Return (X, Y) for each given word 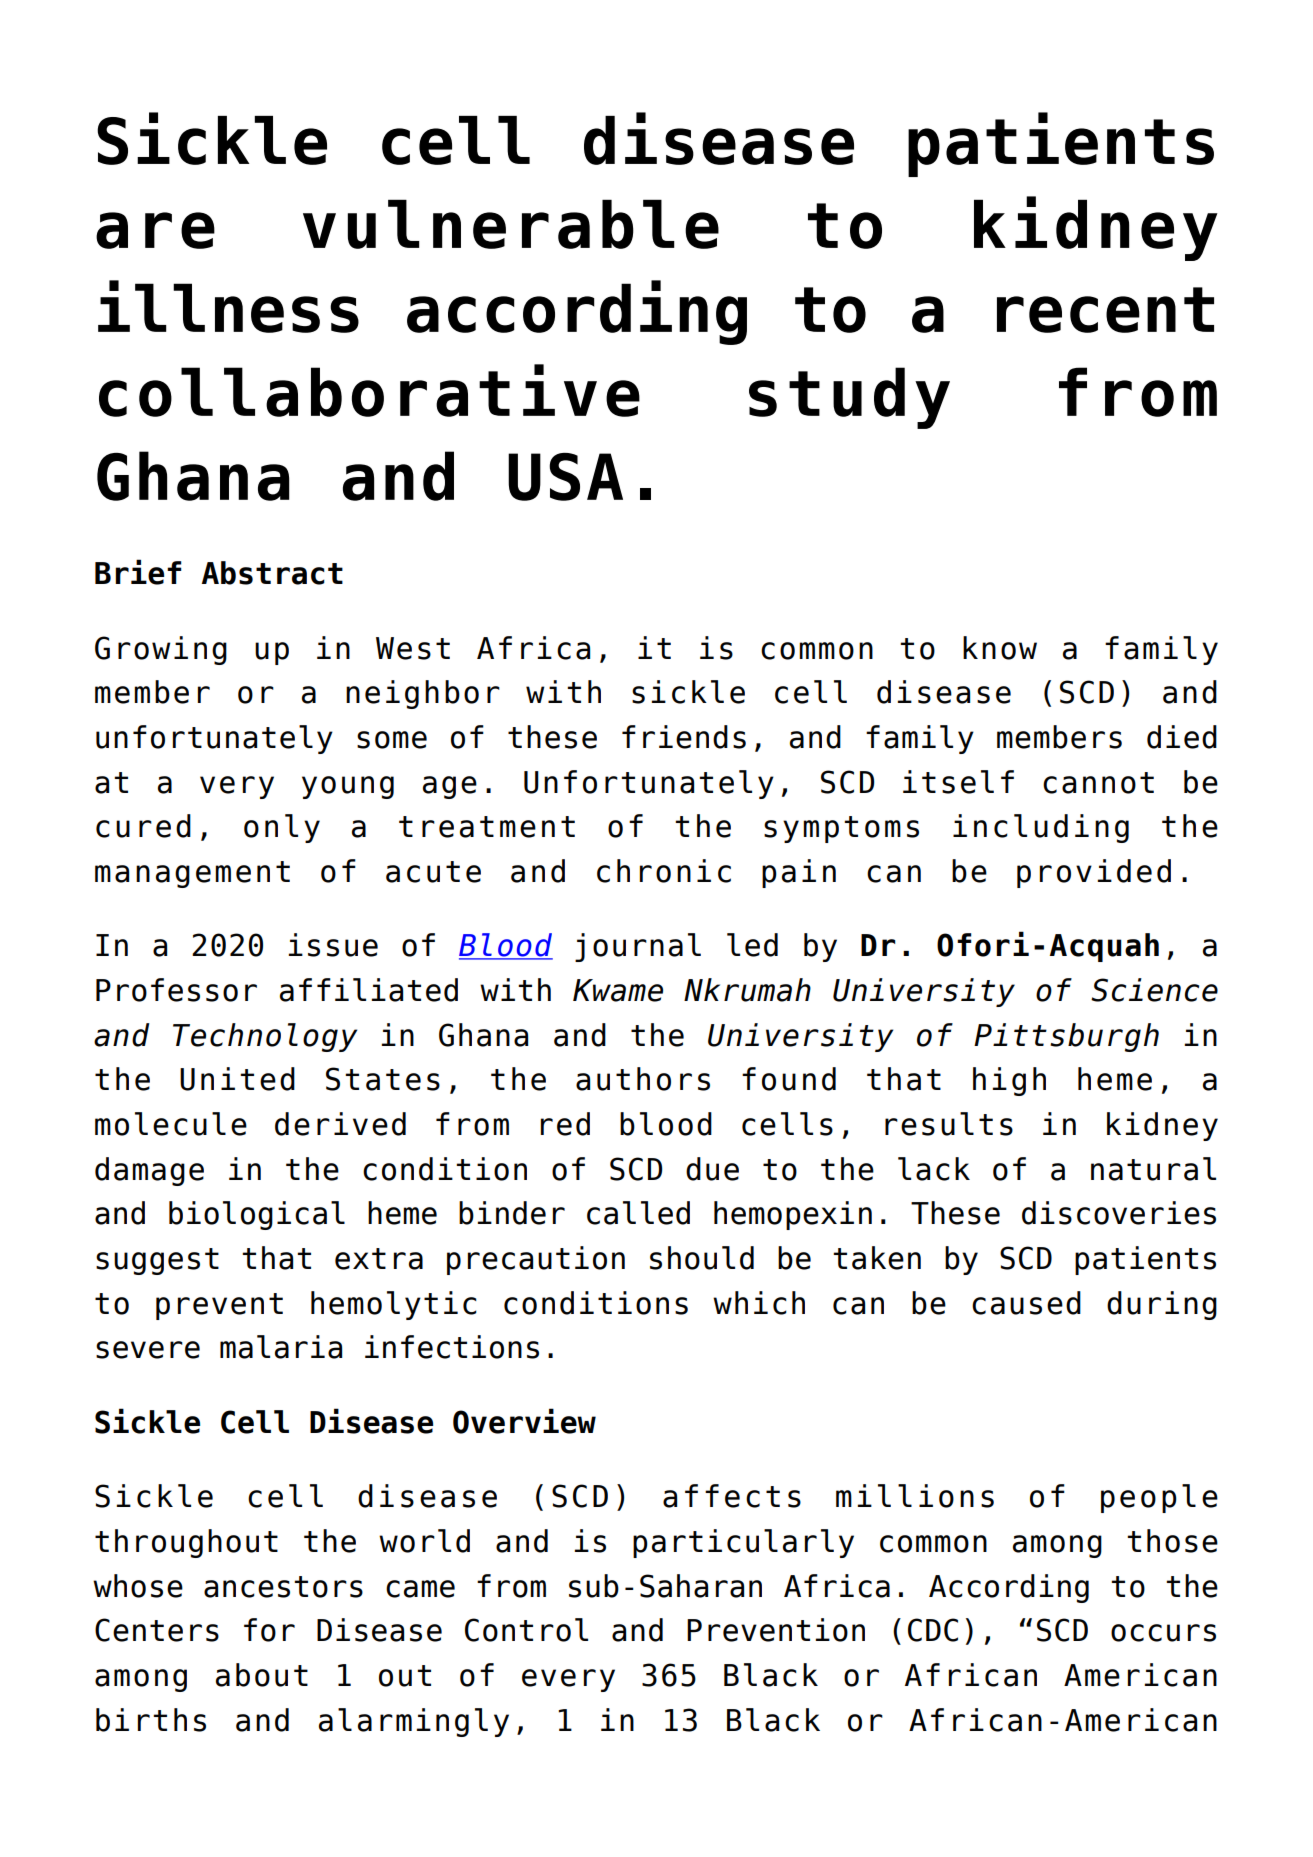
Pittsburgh (1066, 1037)
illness (228, 306)
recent (1105, 310)
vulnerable (511, 224)
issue (333, 945)
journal (638, 947)
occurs (1163, 1633)
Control (526, 1630)
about (262, 1675)
